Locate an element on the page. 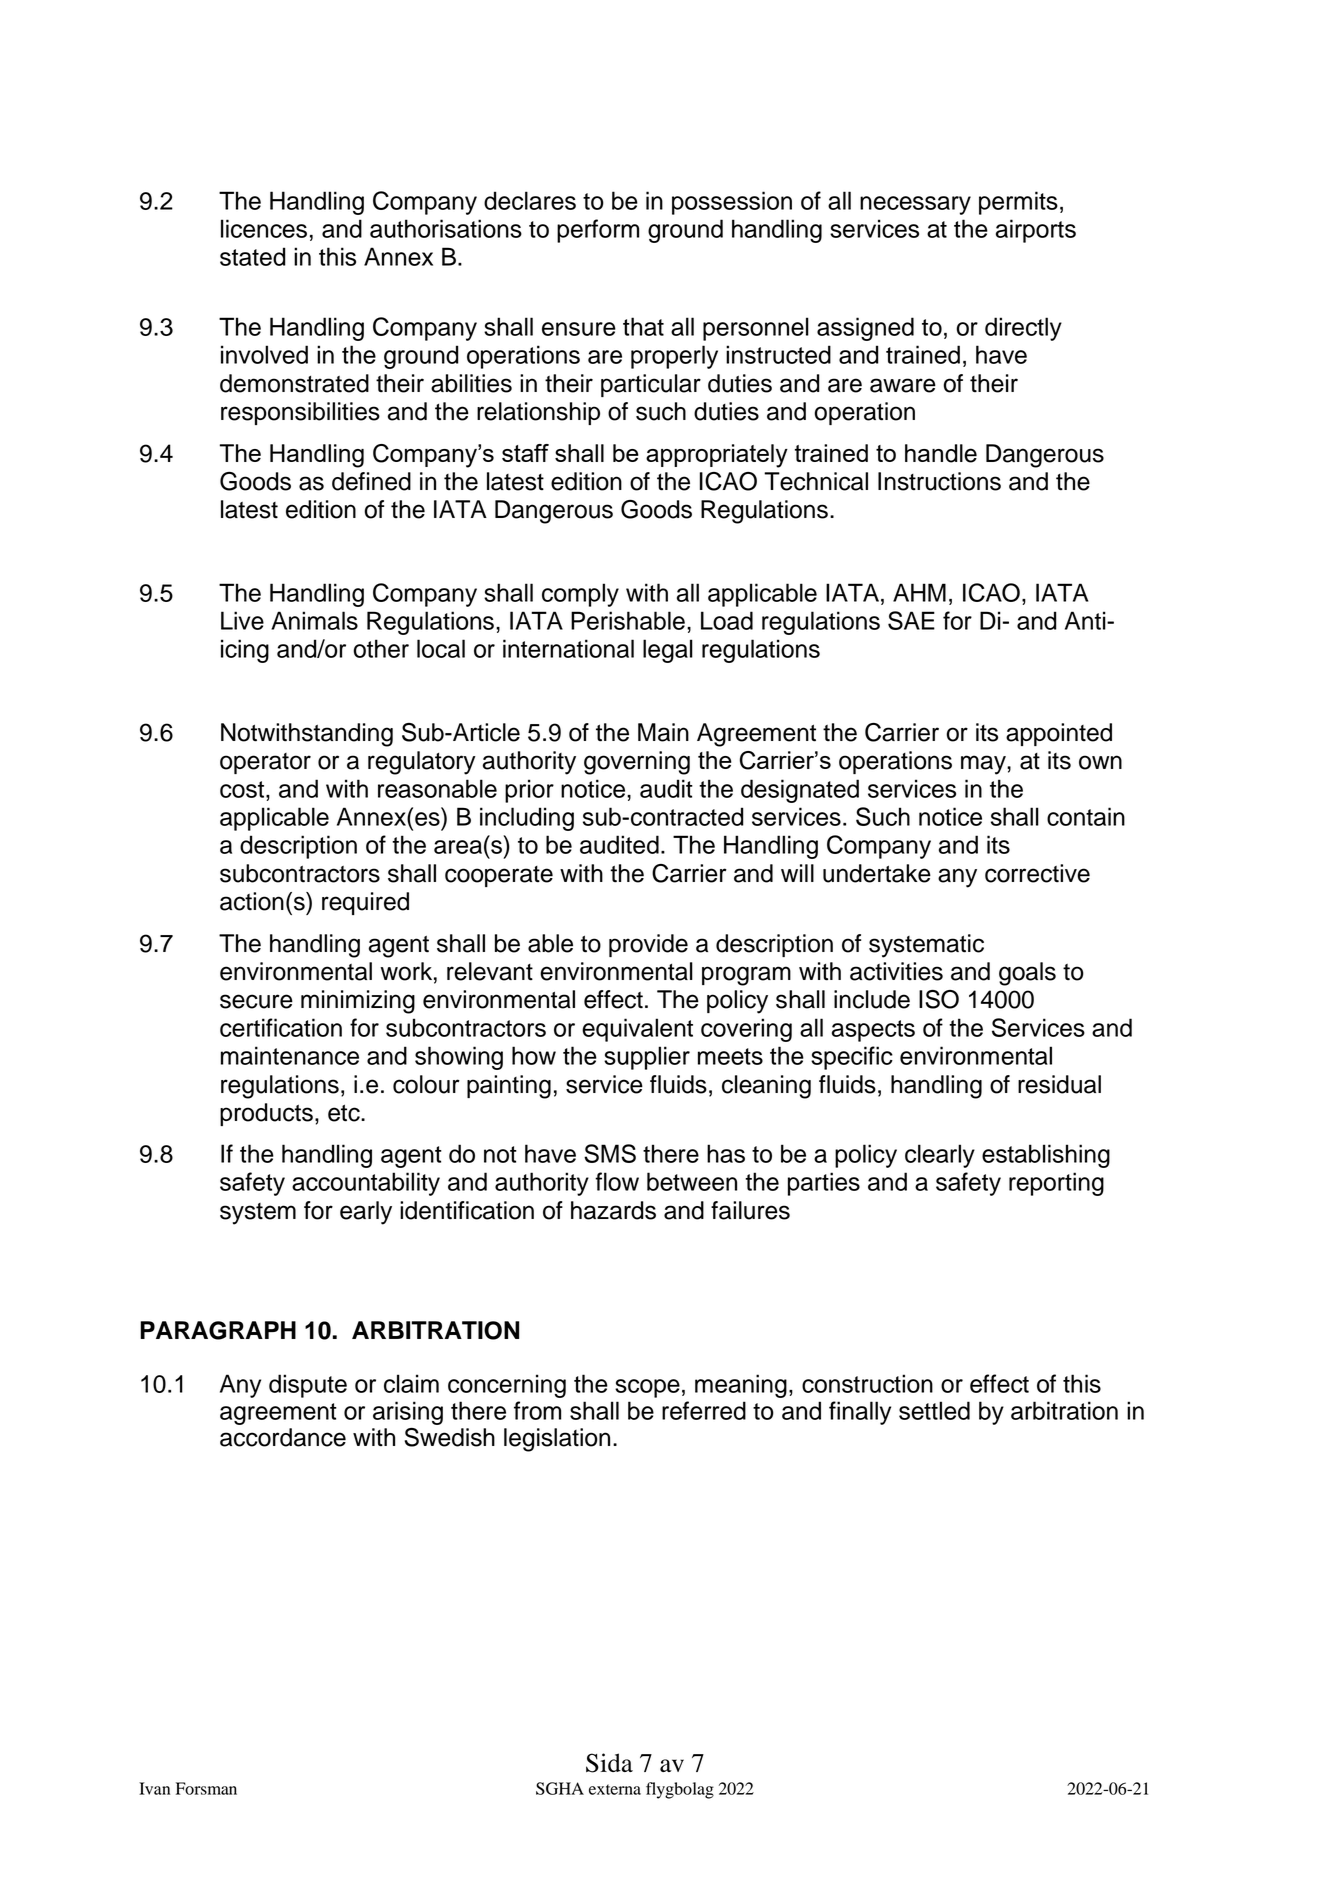  Ivan is located at coordinates (154, 1788).
